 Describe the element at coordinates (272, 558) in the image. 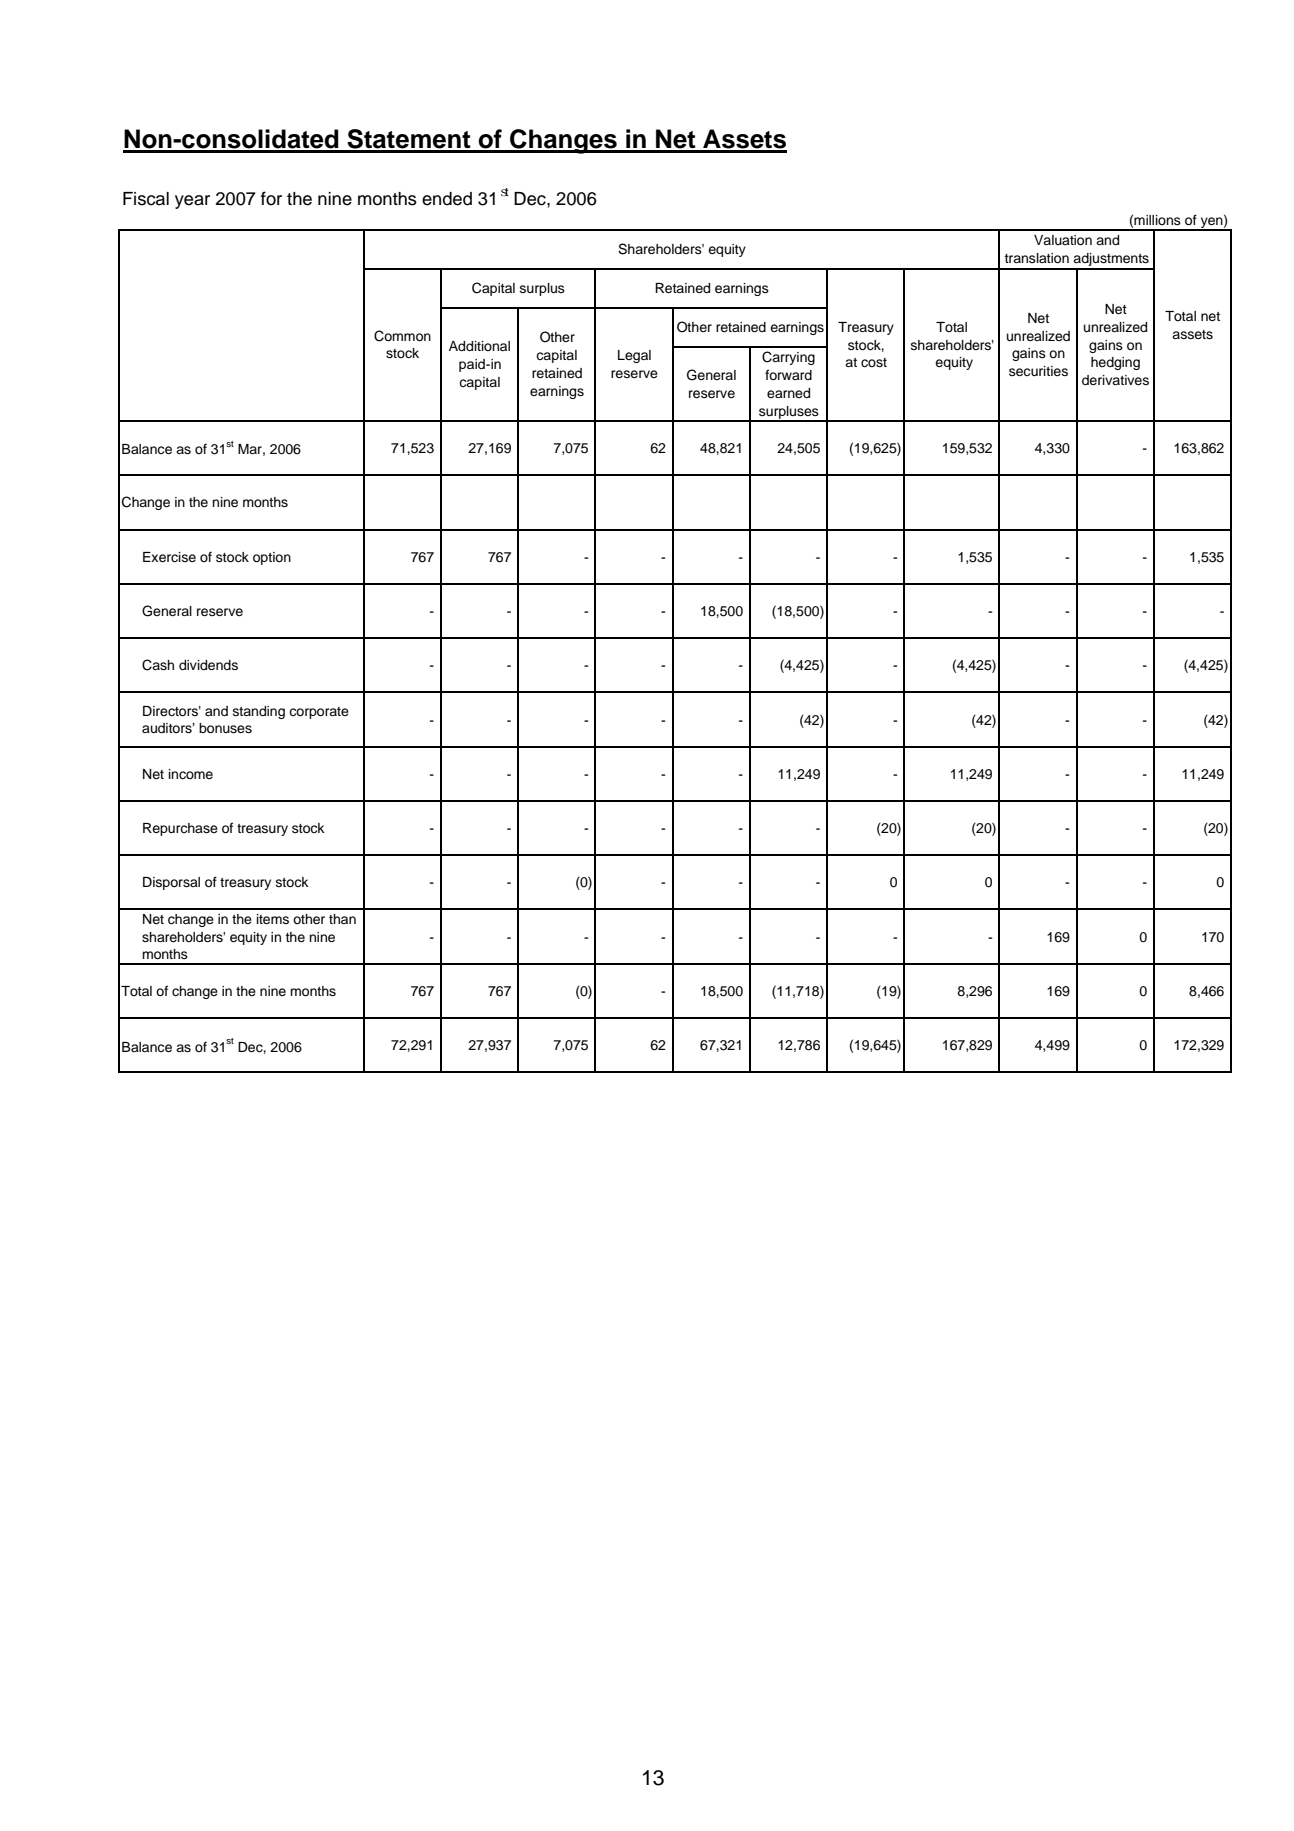

I see `option` at that location.
